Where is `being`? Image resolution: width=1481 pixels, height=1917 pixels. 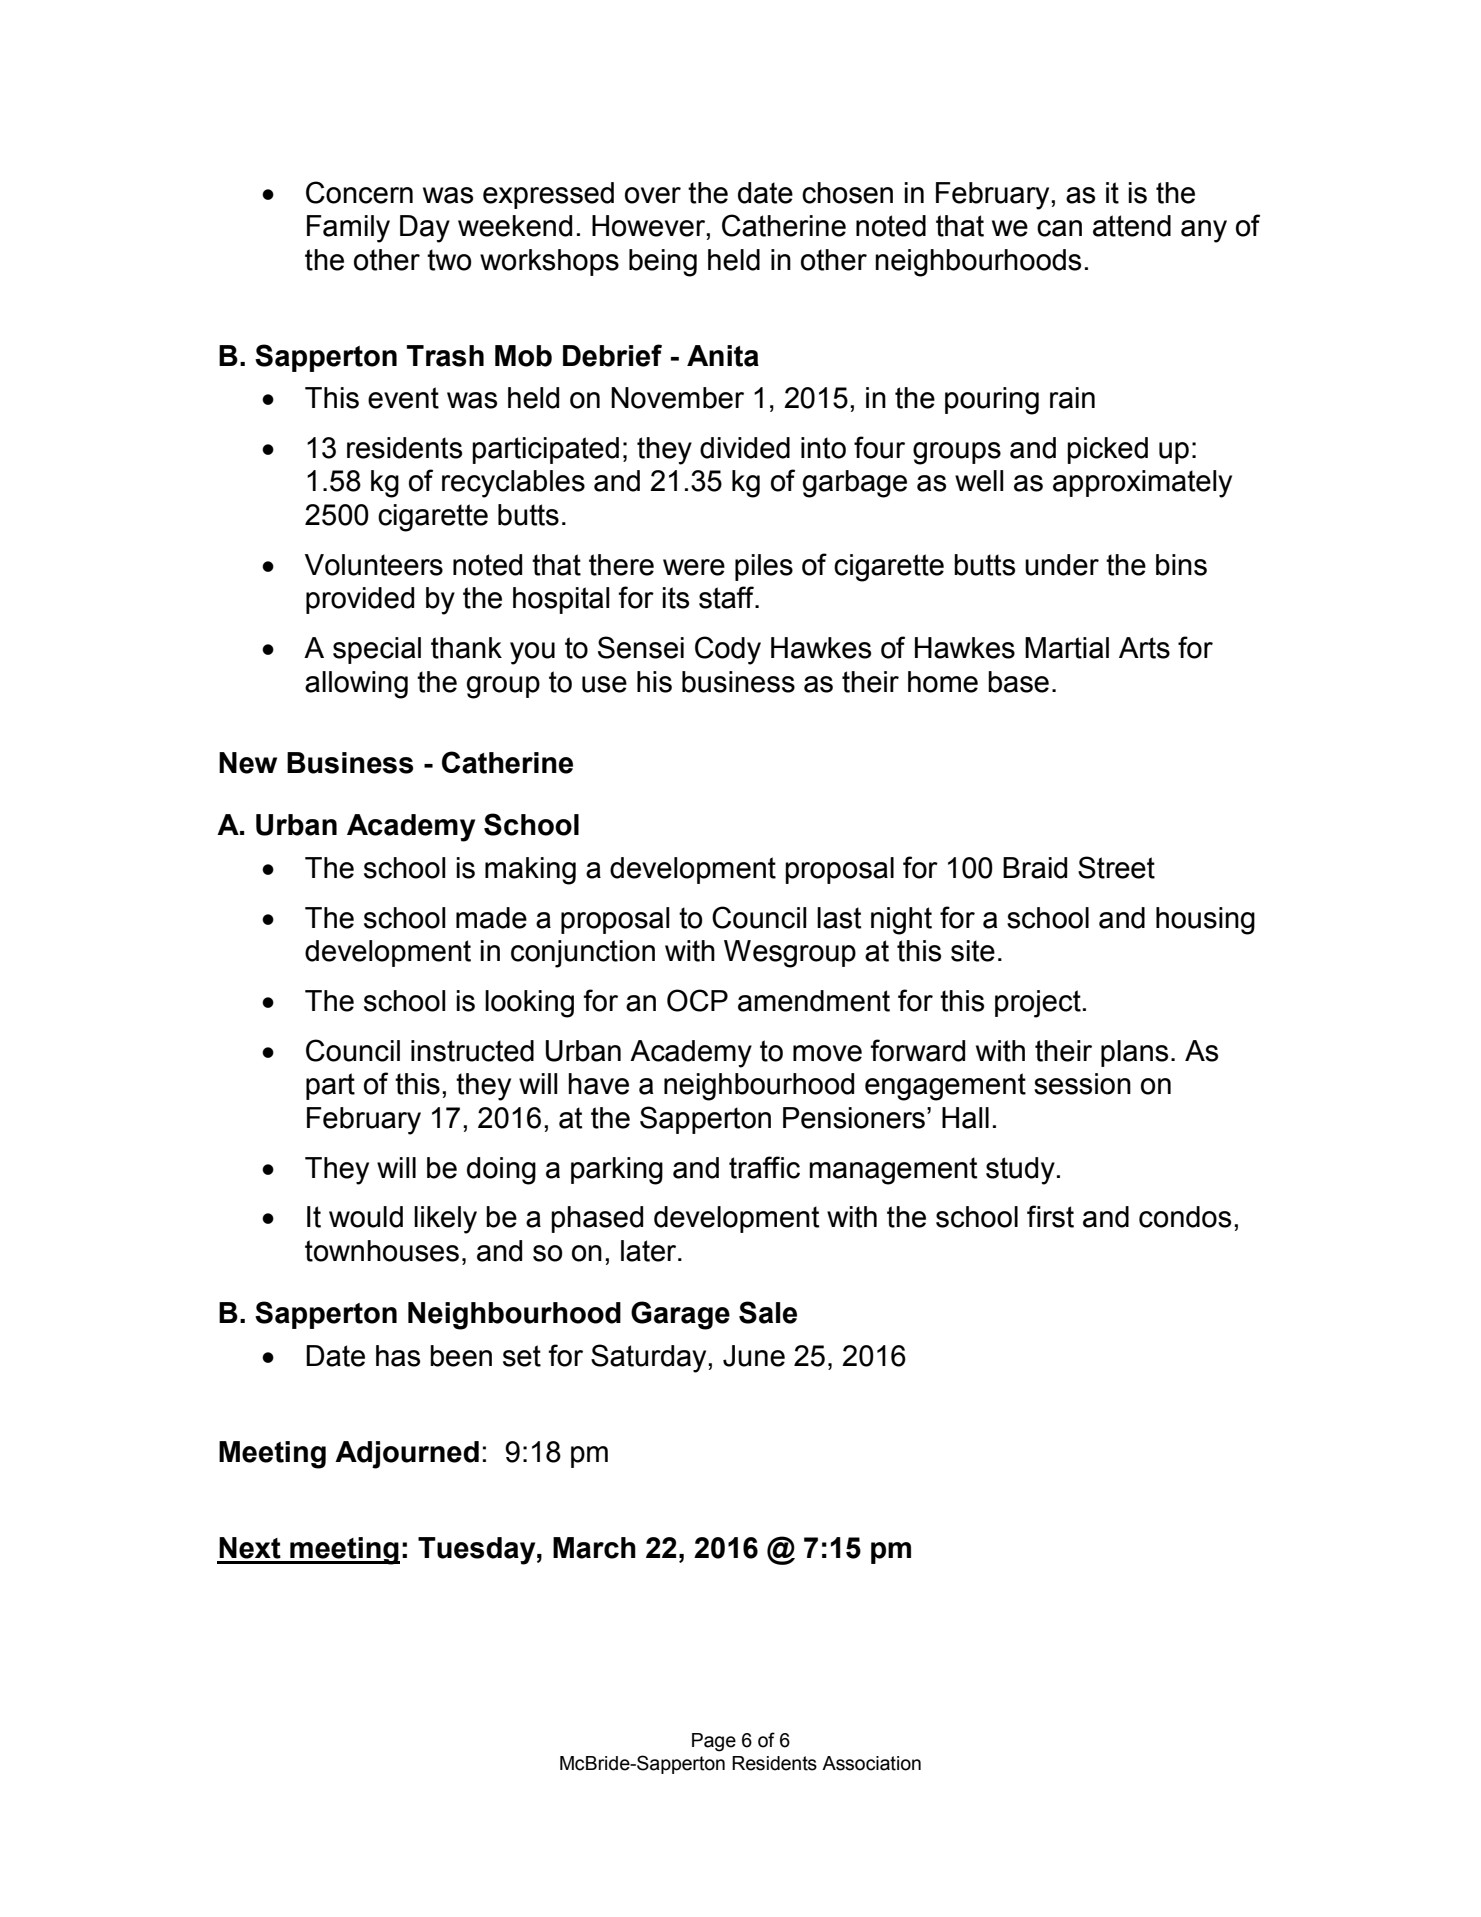
being is located at coordinates (663, 263).
